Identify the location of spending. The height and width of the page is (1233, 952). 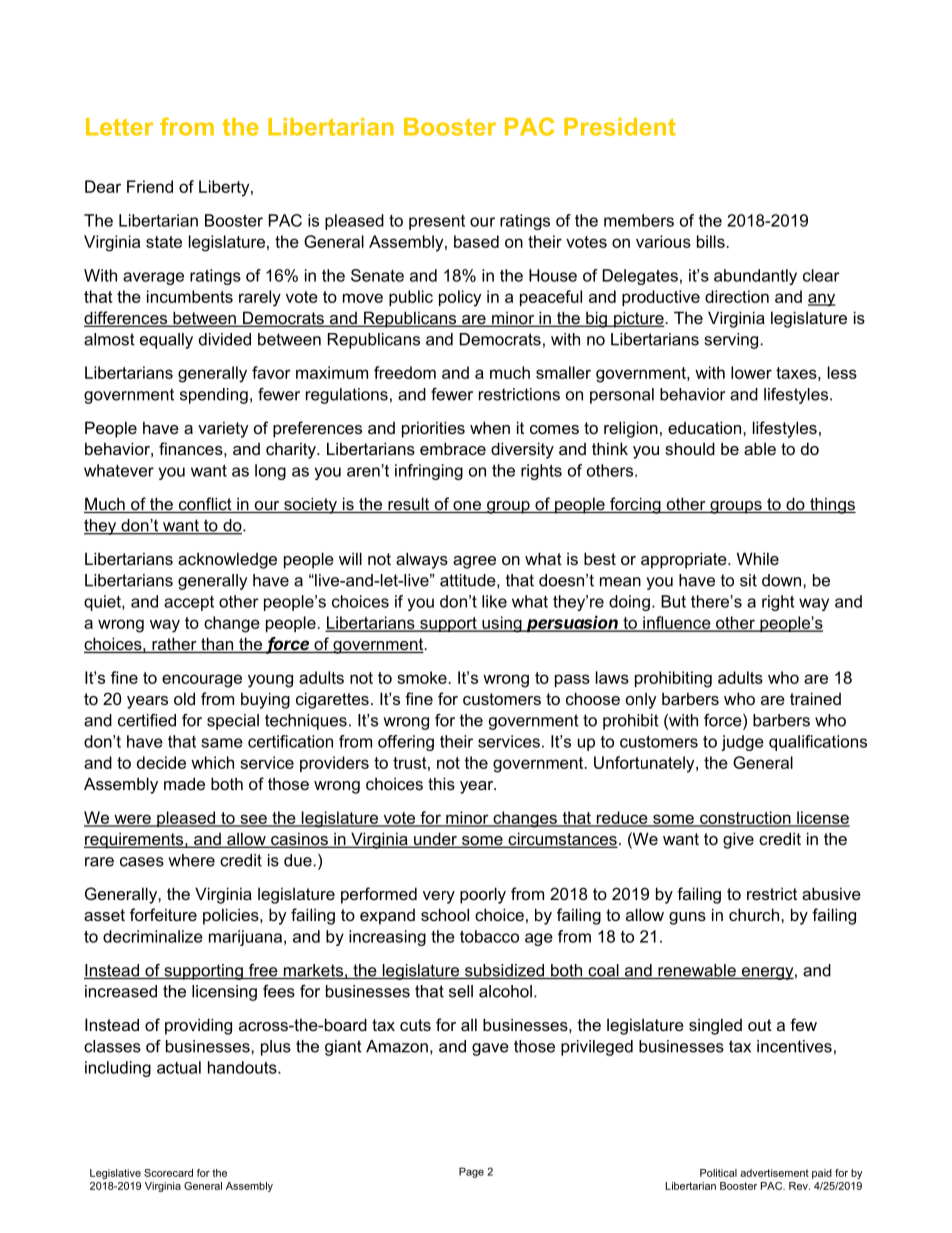
(214, 396).
